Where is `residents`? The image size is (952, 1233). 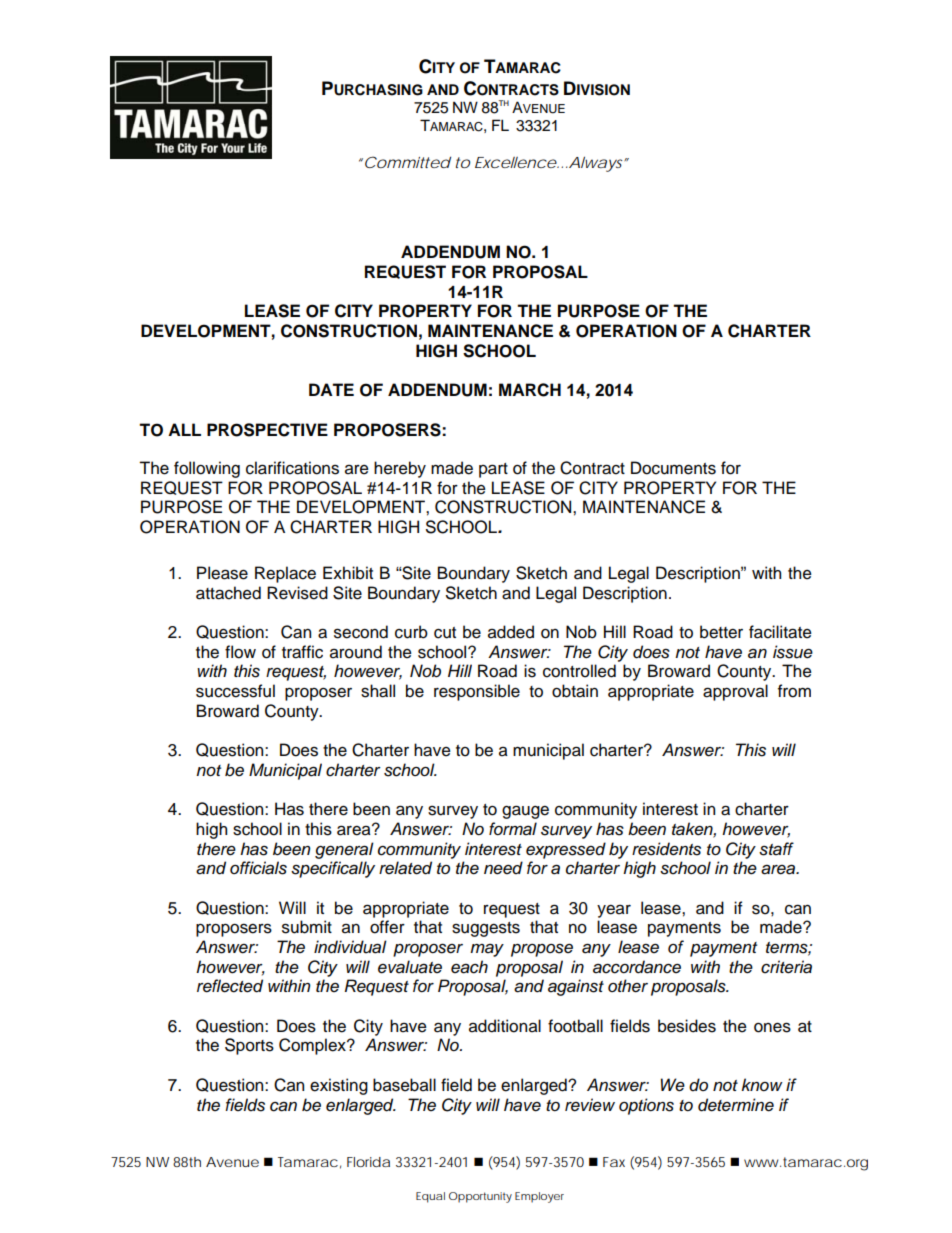
residents is located at coordinates (666, 849).
